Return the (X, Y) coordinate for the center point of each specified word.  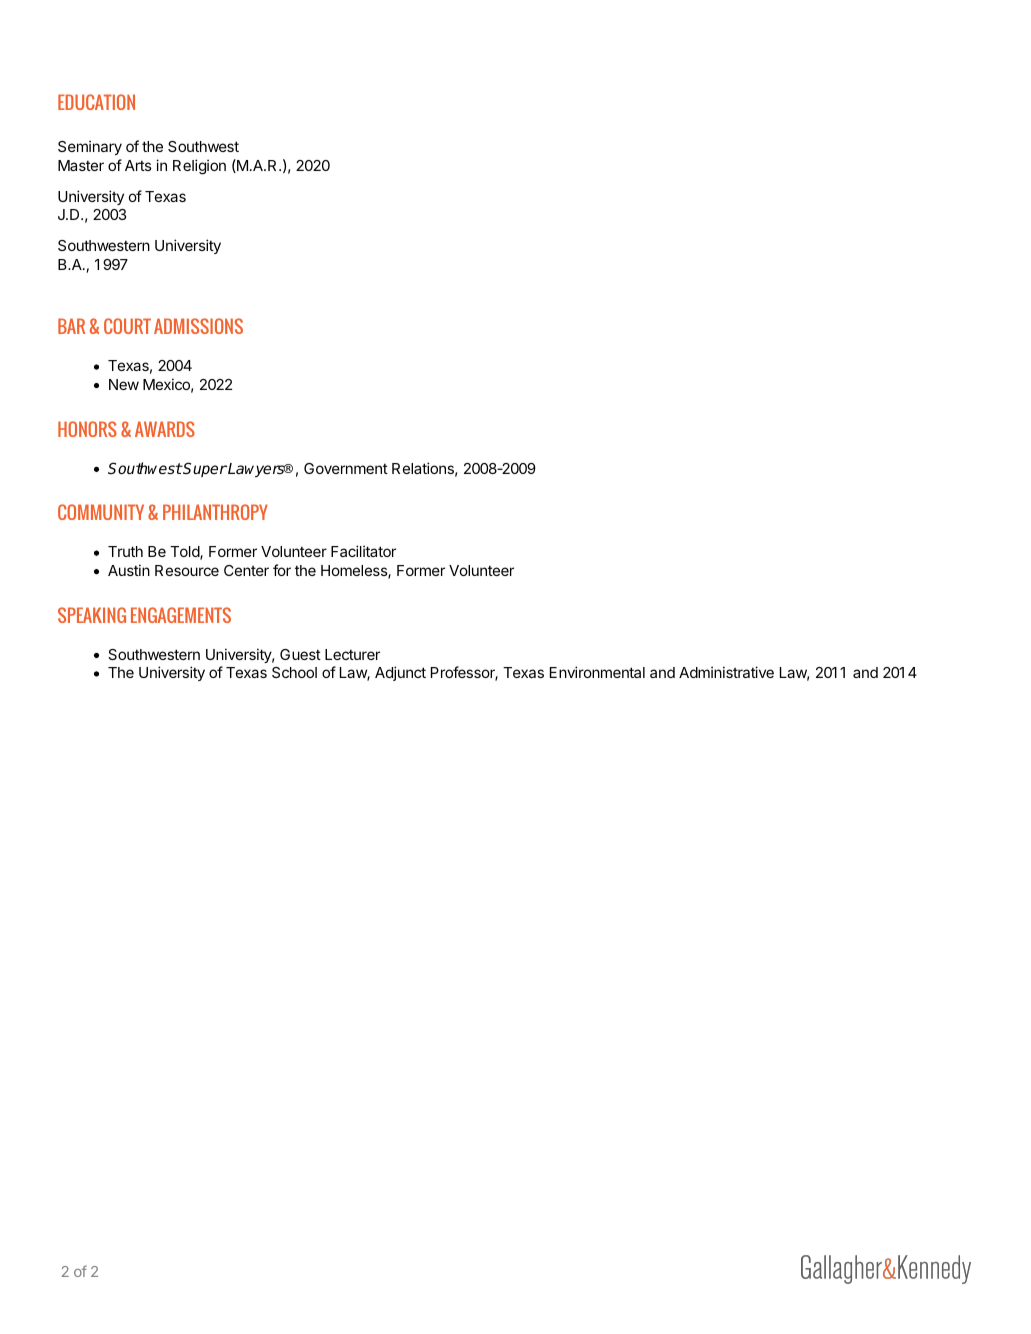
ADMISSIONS (198, 326)
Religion (199, 167)
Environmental (597, 672)
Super (204, 469)
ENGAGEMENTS (181, 615)
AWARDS (165, 429)
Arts (138, 165)
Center (246, 570)
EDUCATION (96, 102)
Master (81, 165)
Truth (125, 551)
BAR (71, 326)
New (124, 384)
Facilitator (363, 551)
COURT (127, 326)
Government (346, 468)
